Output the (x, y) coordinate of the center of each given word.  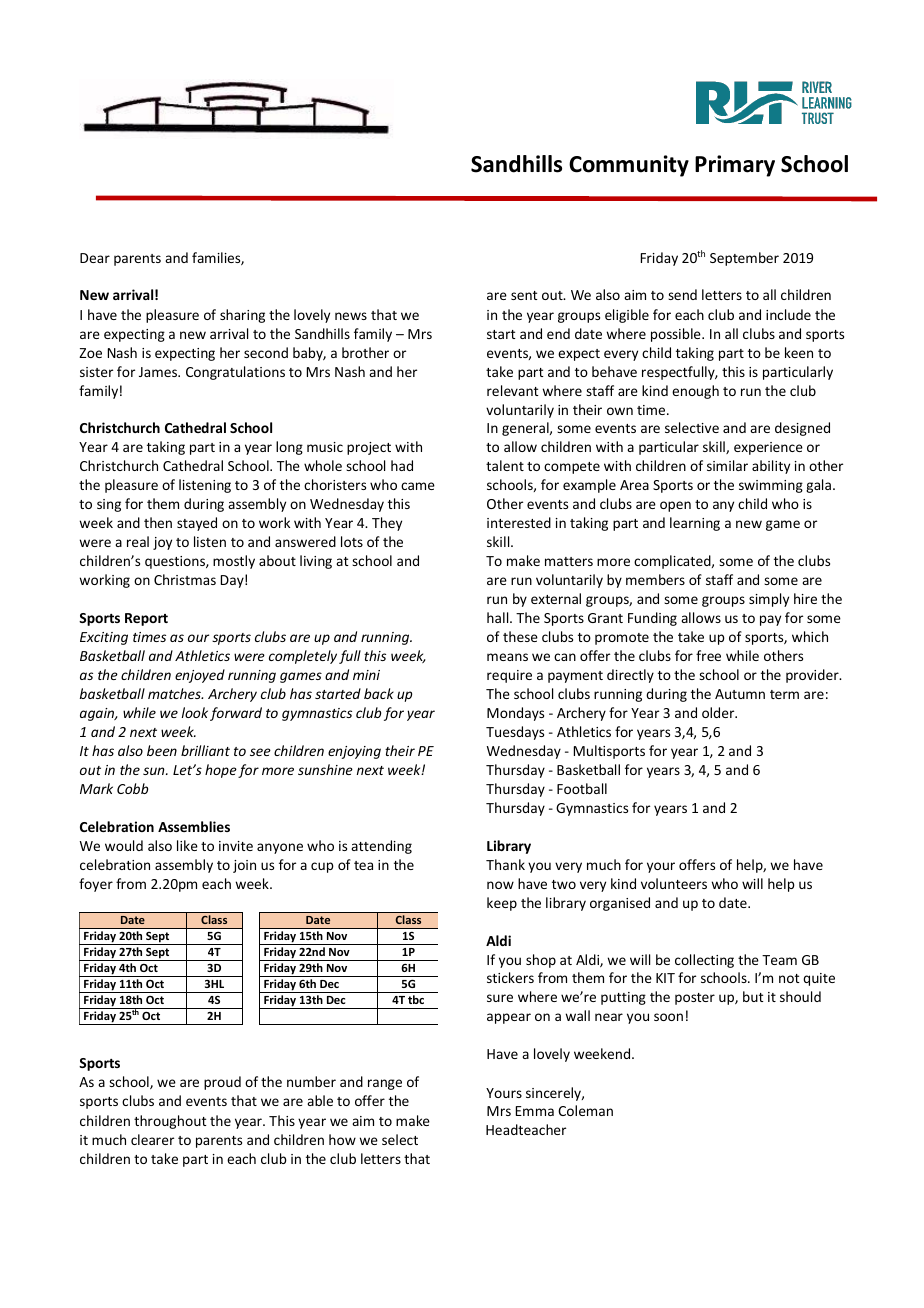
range (385, 1084)
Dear (95, 258)
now (500, 885)
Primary (735, 166)
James (159, 372)
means (507, 657)
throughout (170, 1122)
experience (768, 448)
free (708, 655)
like (187, 845)
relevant (513, 390)
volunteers (674, 883)
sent (524, 295)
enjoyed (200, 676)
